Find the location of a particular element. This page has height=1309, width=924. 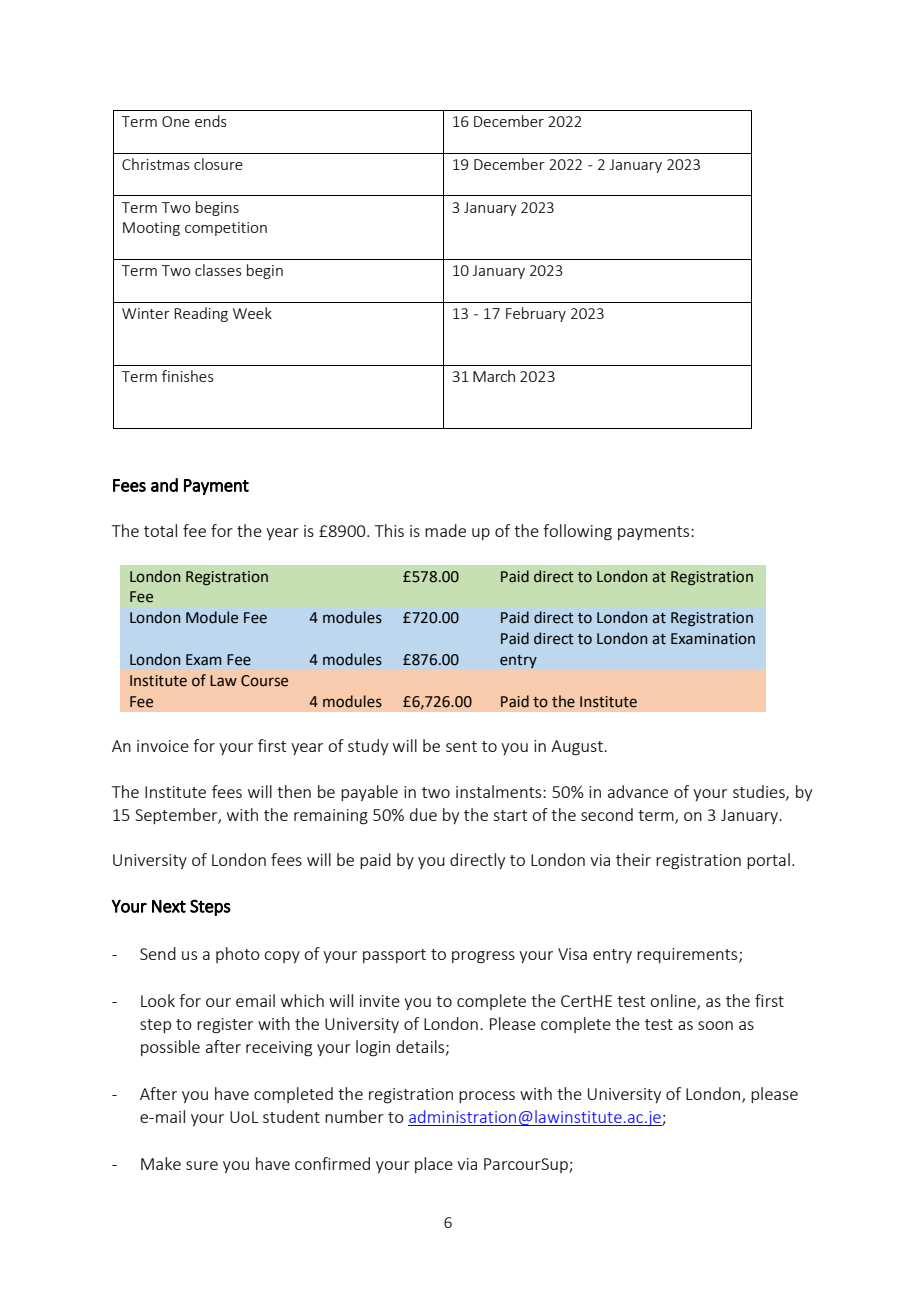

place is located at coordinates (434, 1165).
